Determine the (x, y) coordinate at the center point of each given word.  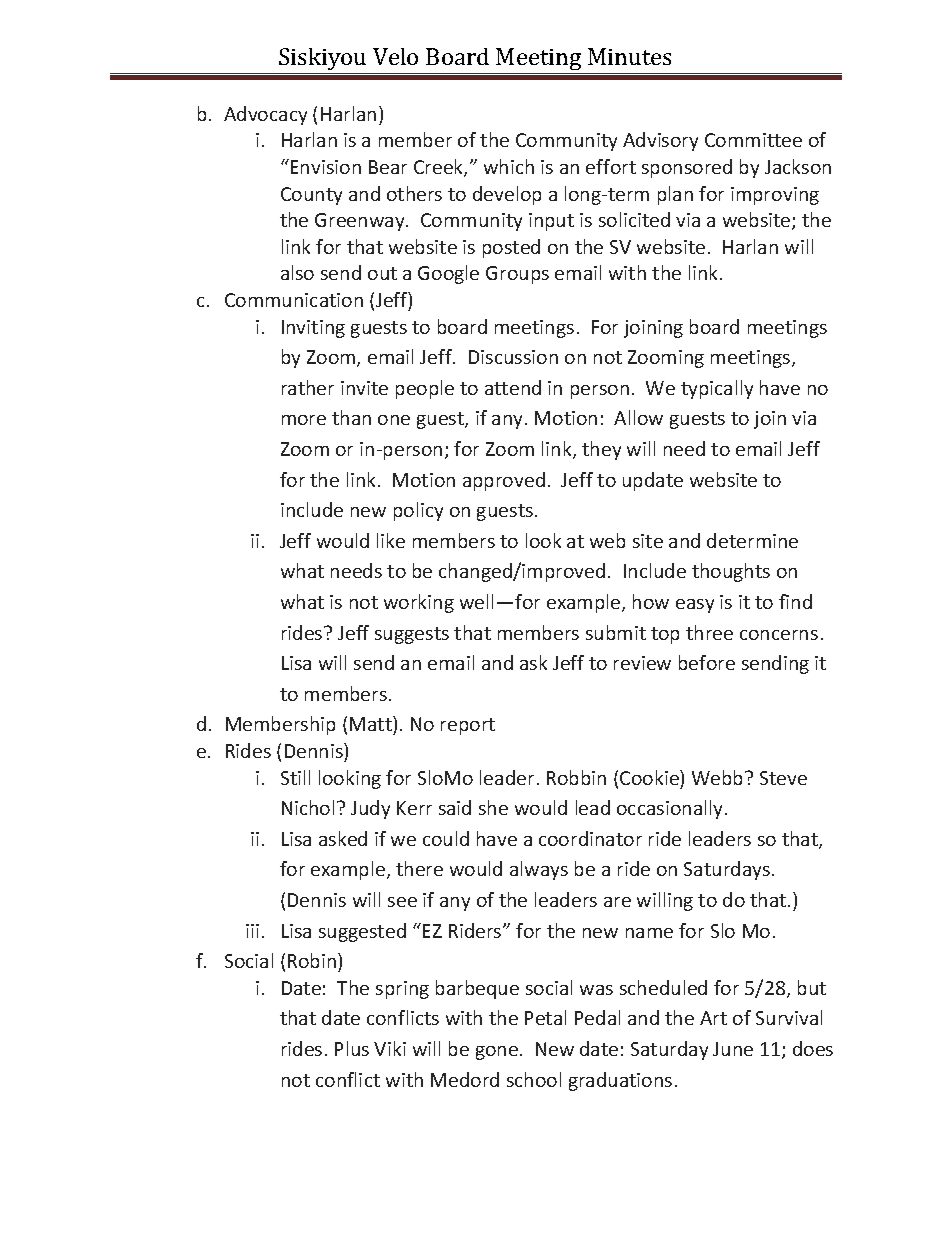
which (509, 166)
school (534, 1079)
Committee (753, 140)
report (468, 726)
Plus (352, 1048)
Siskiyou (322, 59)
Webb (719, 777)
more (304, 420)
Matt (372, 725)
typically (717, 389)
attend (513, 387)
